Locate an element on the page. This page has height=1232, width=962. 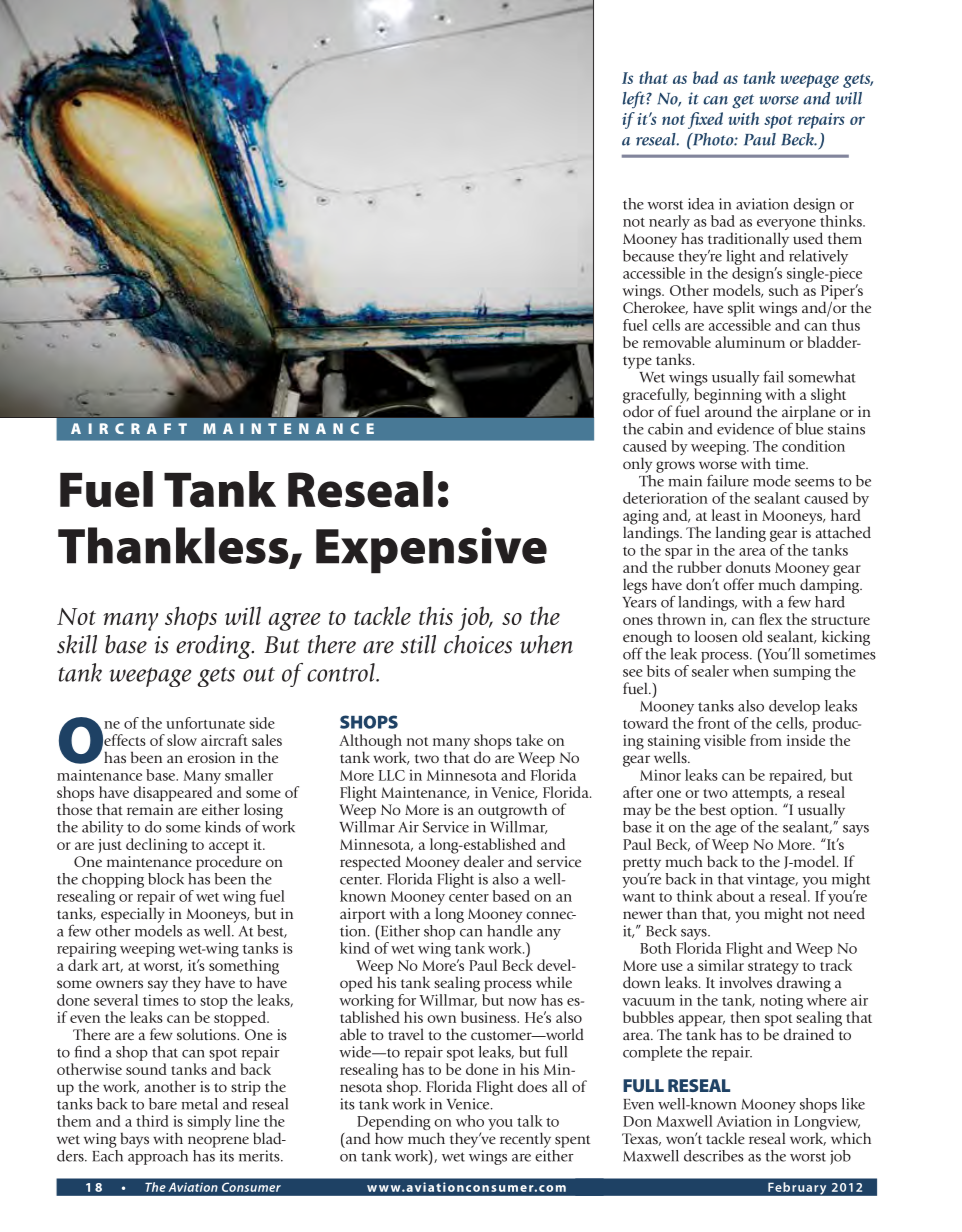
because is located at coordinates (648, 254).
